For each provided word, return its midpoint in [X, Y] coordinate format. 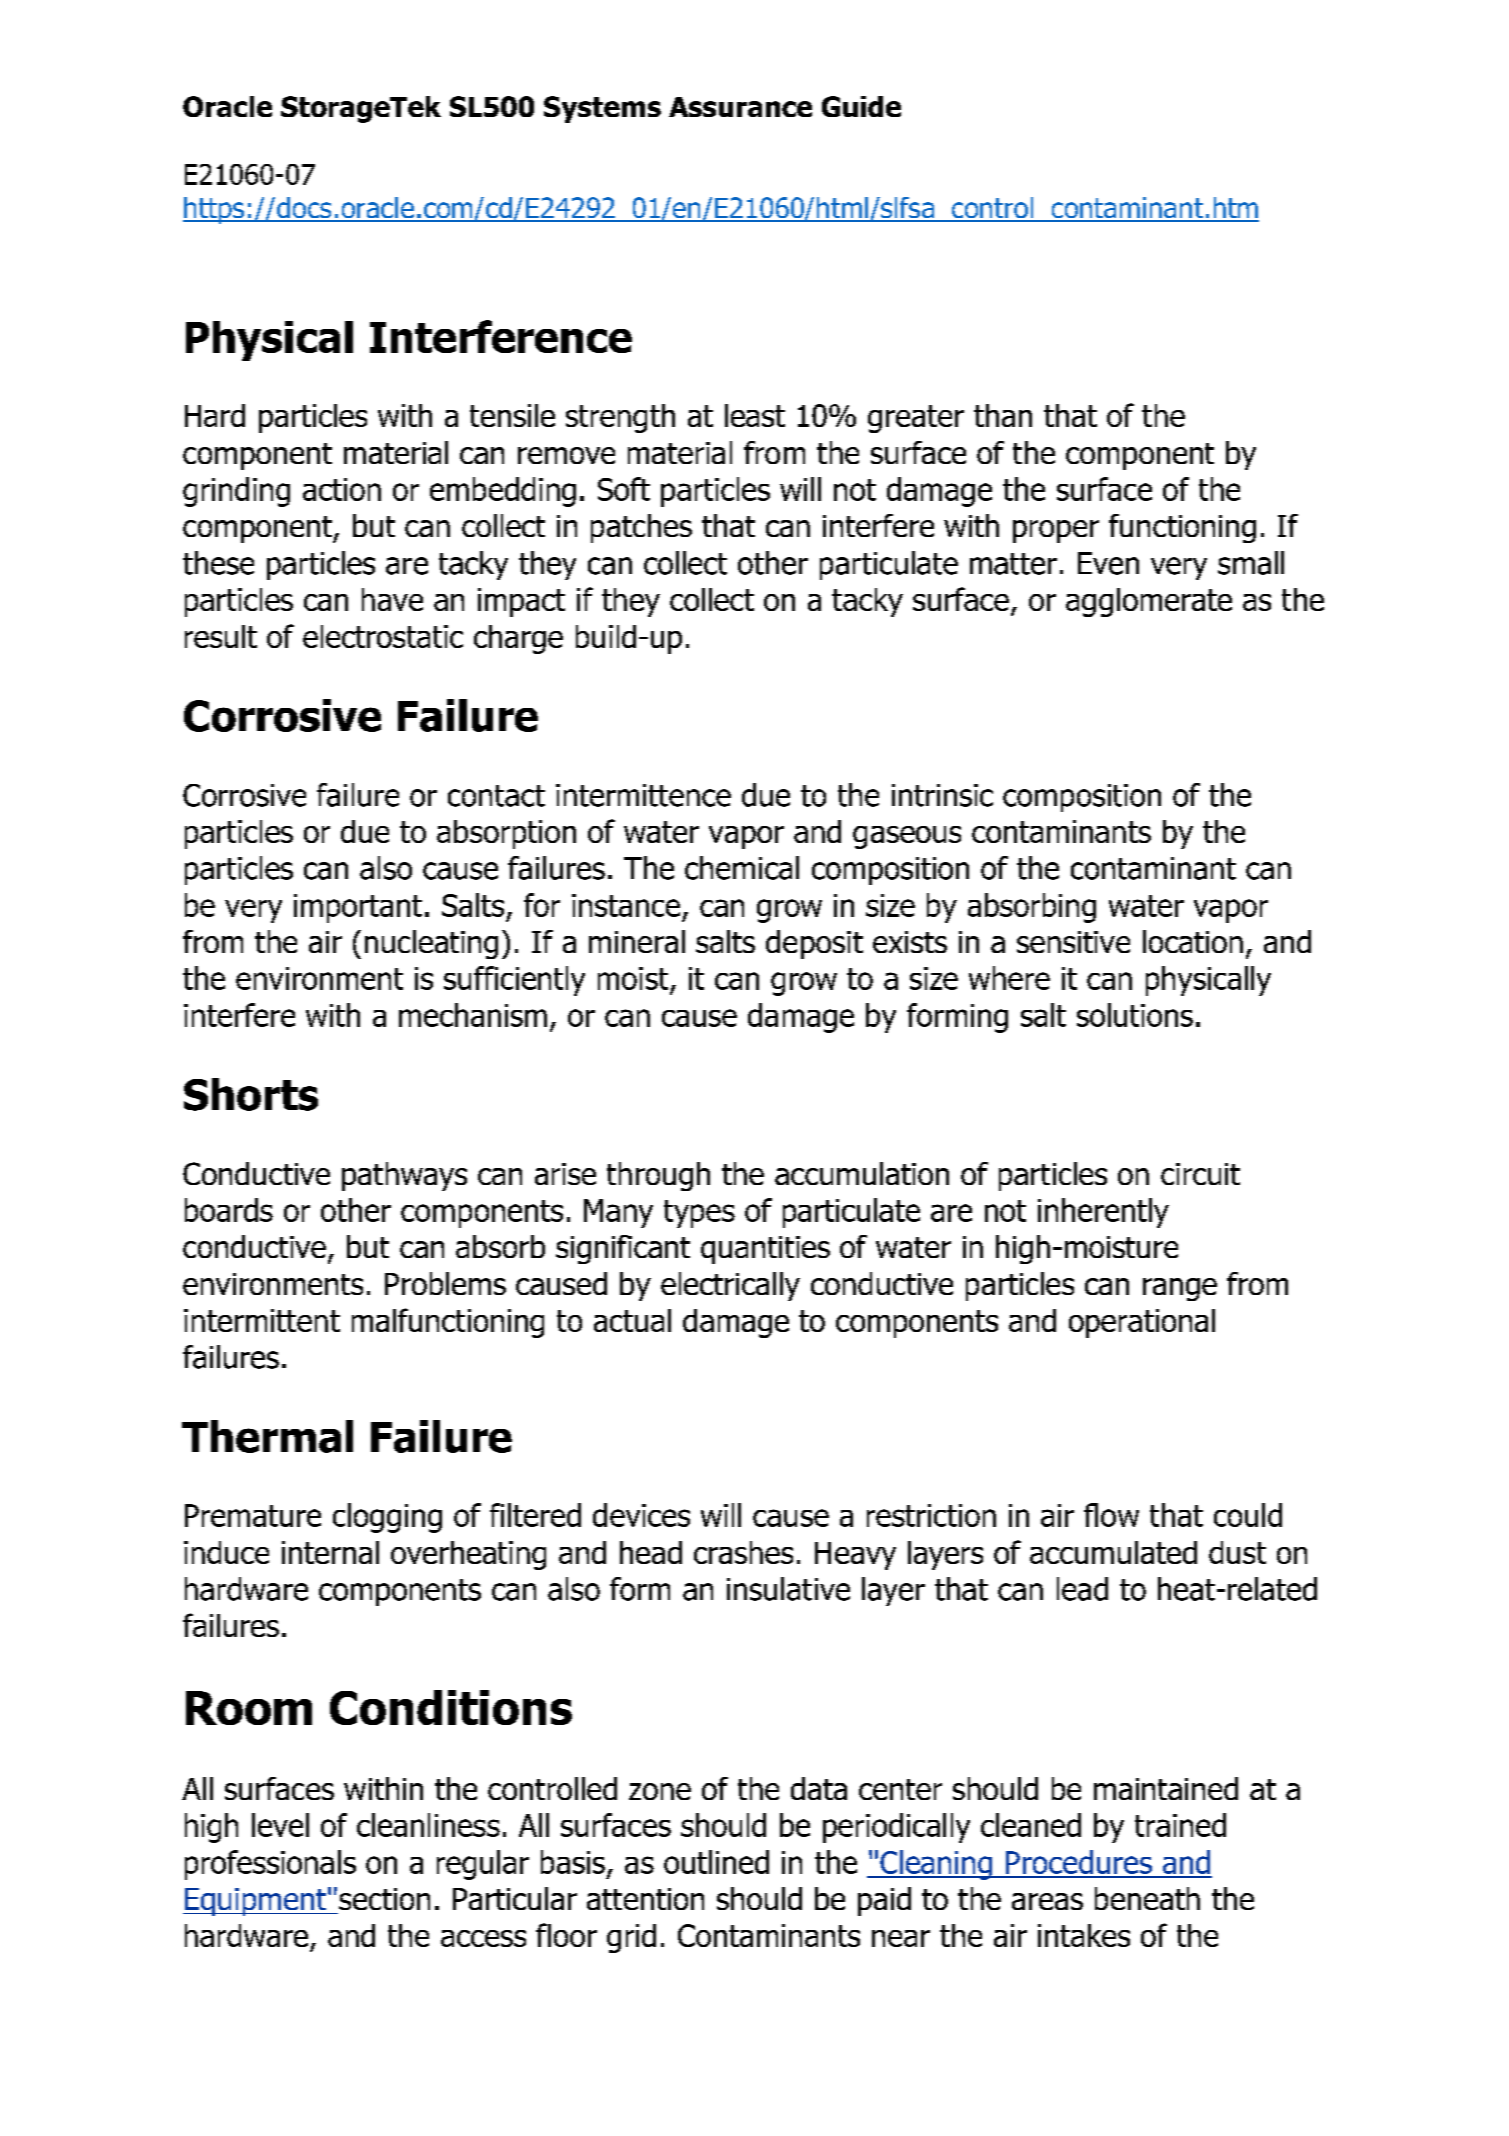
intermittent [262, 1320]
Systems [602, 109]
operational [1142, 1323]
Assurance [740, 107]
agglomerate [1149, 602]
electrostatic [383, 636]
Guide [861, 106]
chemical [742, 868]
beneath [1147, 1898]
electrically [730, 1286]
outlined [716, 1862]
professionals [270, 1865]
